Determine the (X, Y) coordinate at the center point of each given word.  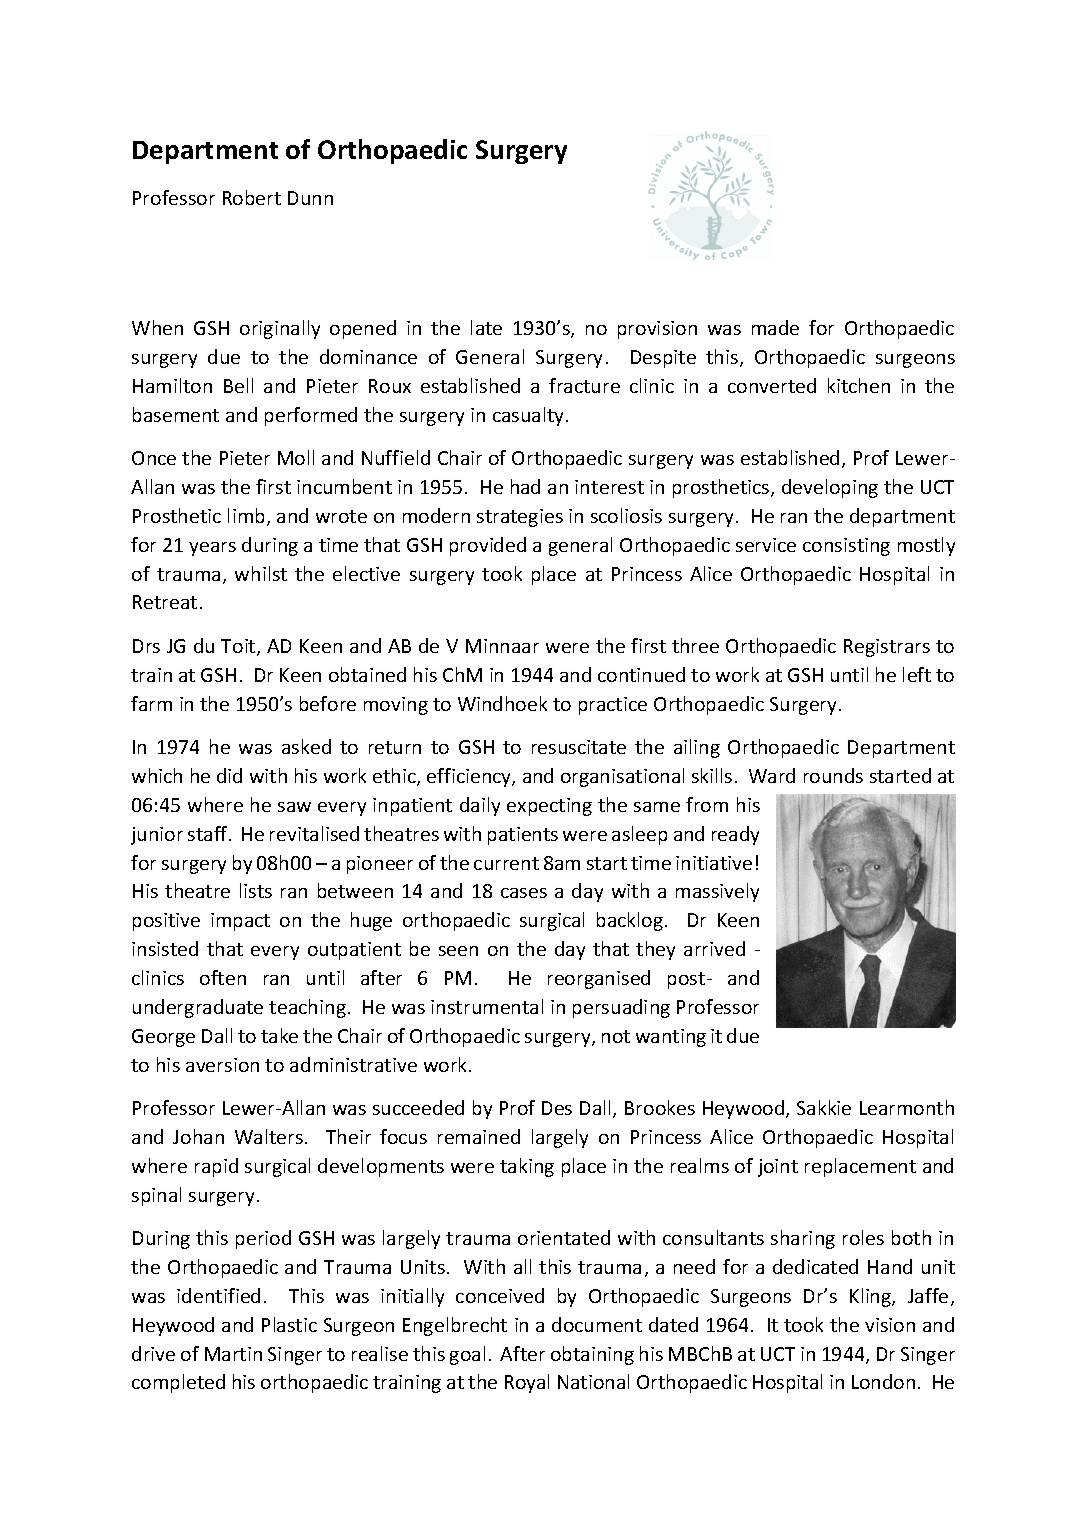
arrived (714, 948)
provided (488, 546)
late (486, 327)
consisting (846, 547)
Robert (252, 197)
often (223, 977)
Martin (233, 1354)
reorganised (599, 979)
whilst (261, 573)
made (775, 327)
